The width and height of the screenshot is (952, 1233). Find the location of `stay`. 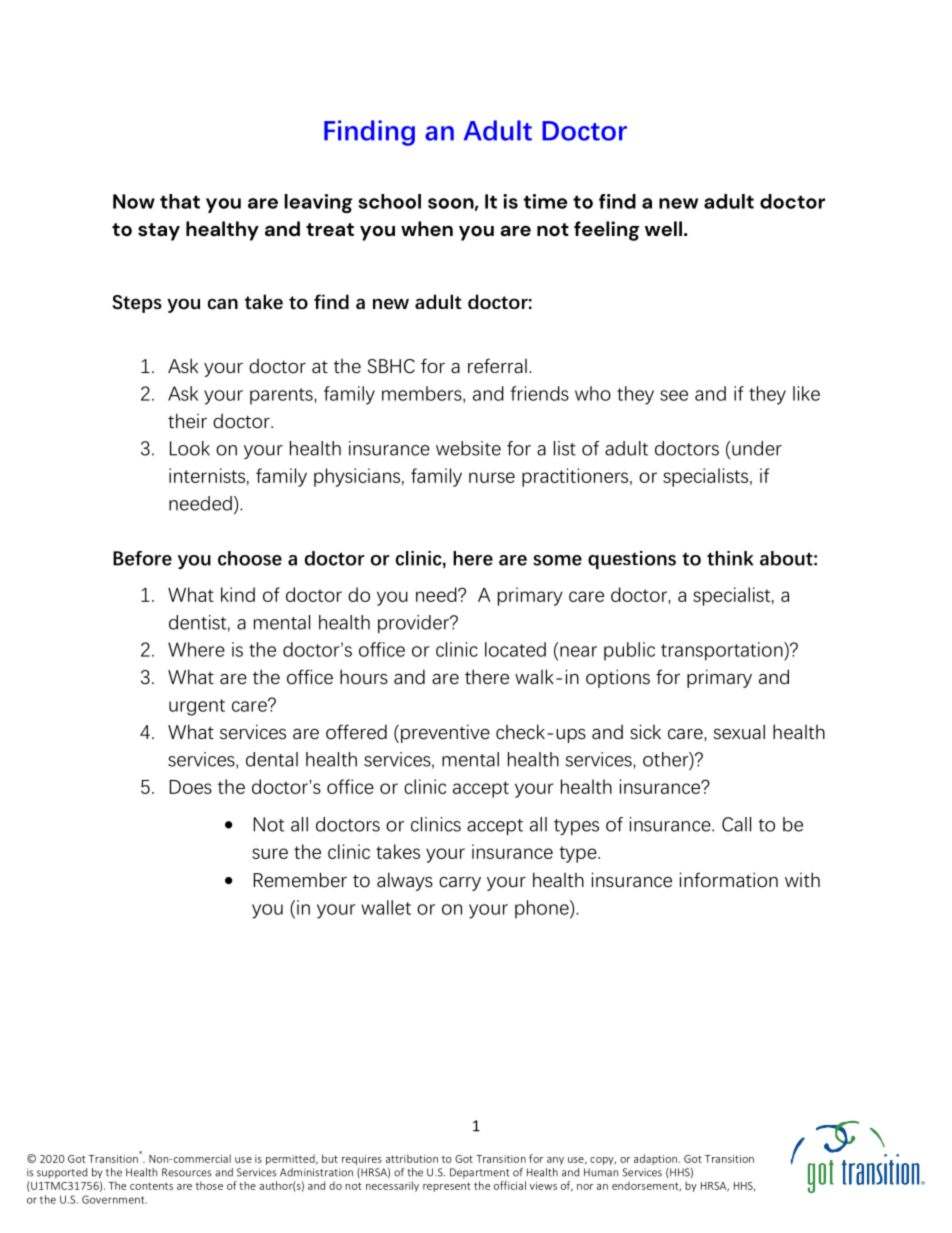

stay is located at coordinates (159, 232).
